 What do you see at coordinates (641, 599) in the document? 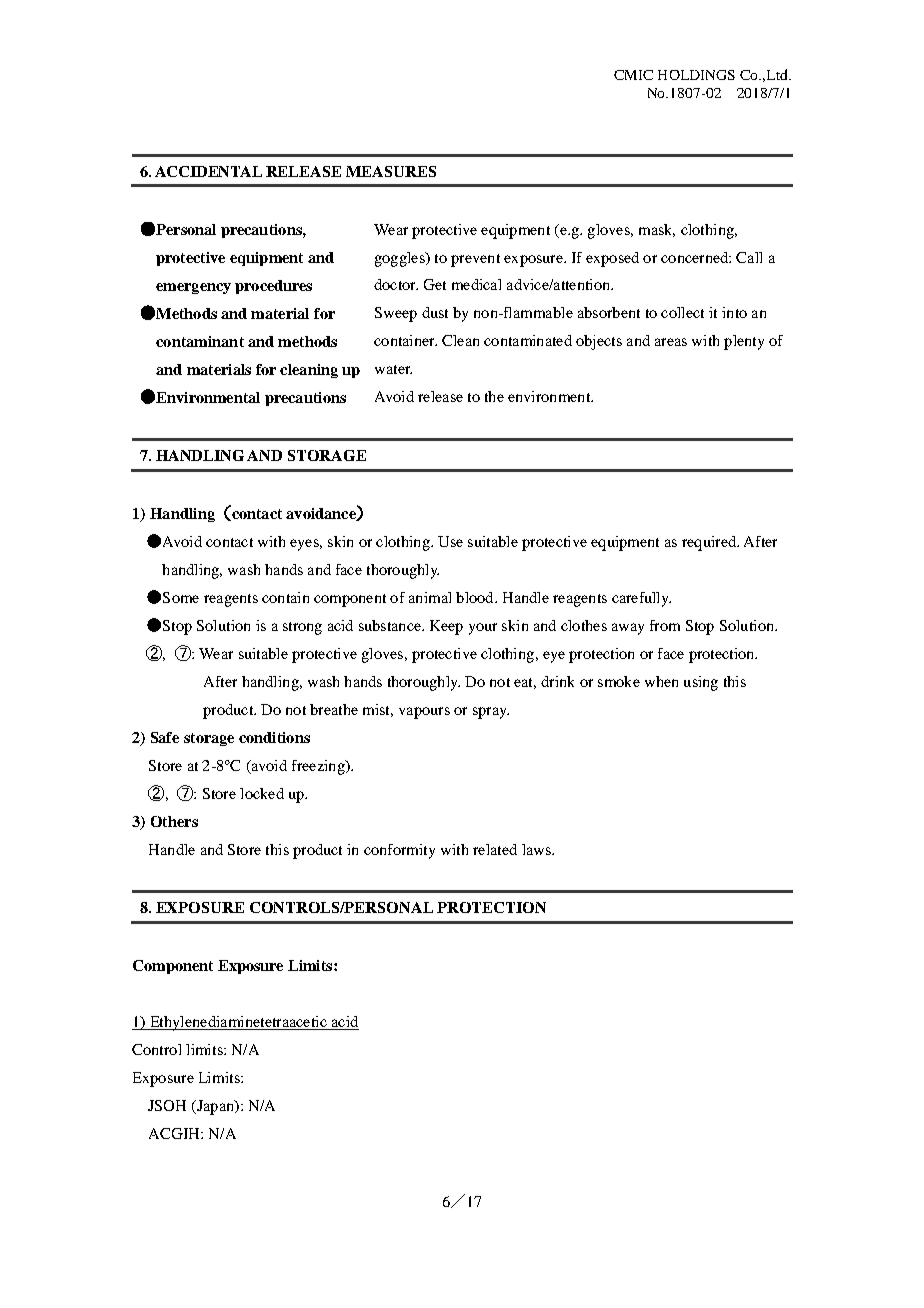
I see `carefully` at bounding box center [641, 599].
